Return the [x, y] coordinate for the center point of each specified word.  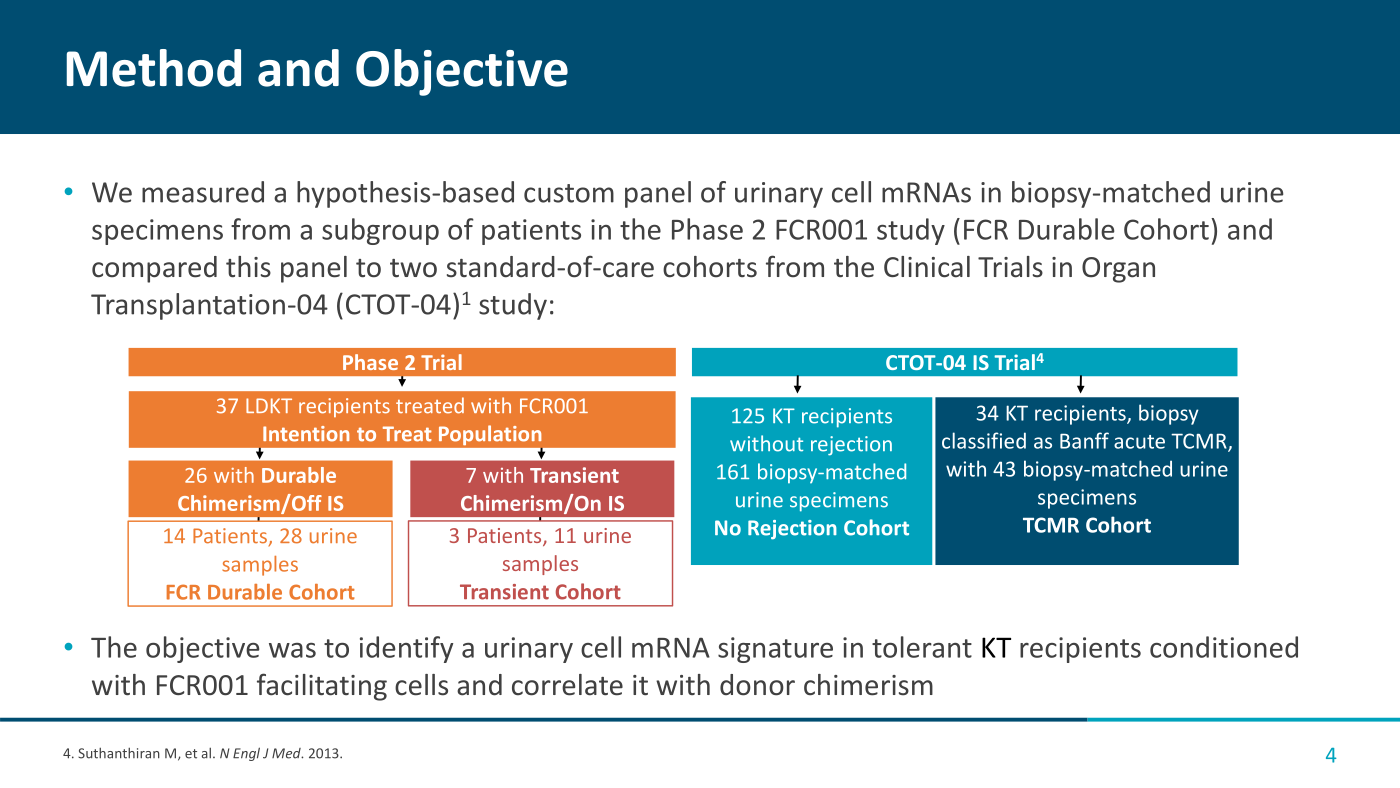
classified [984, 440]
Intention [306, 434]
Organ [1118, 270]
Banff [1084, 440]
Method [154, 68]
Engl [246, 754]
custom [569, 193]
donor [757, 685]
